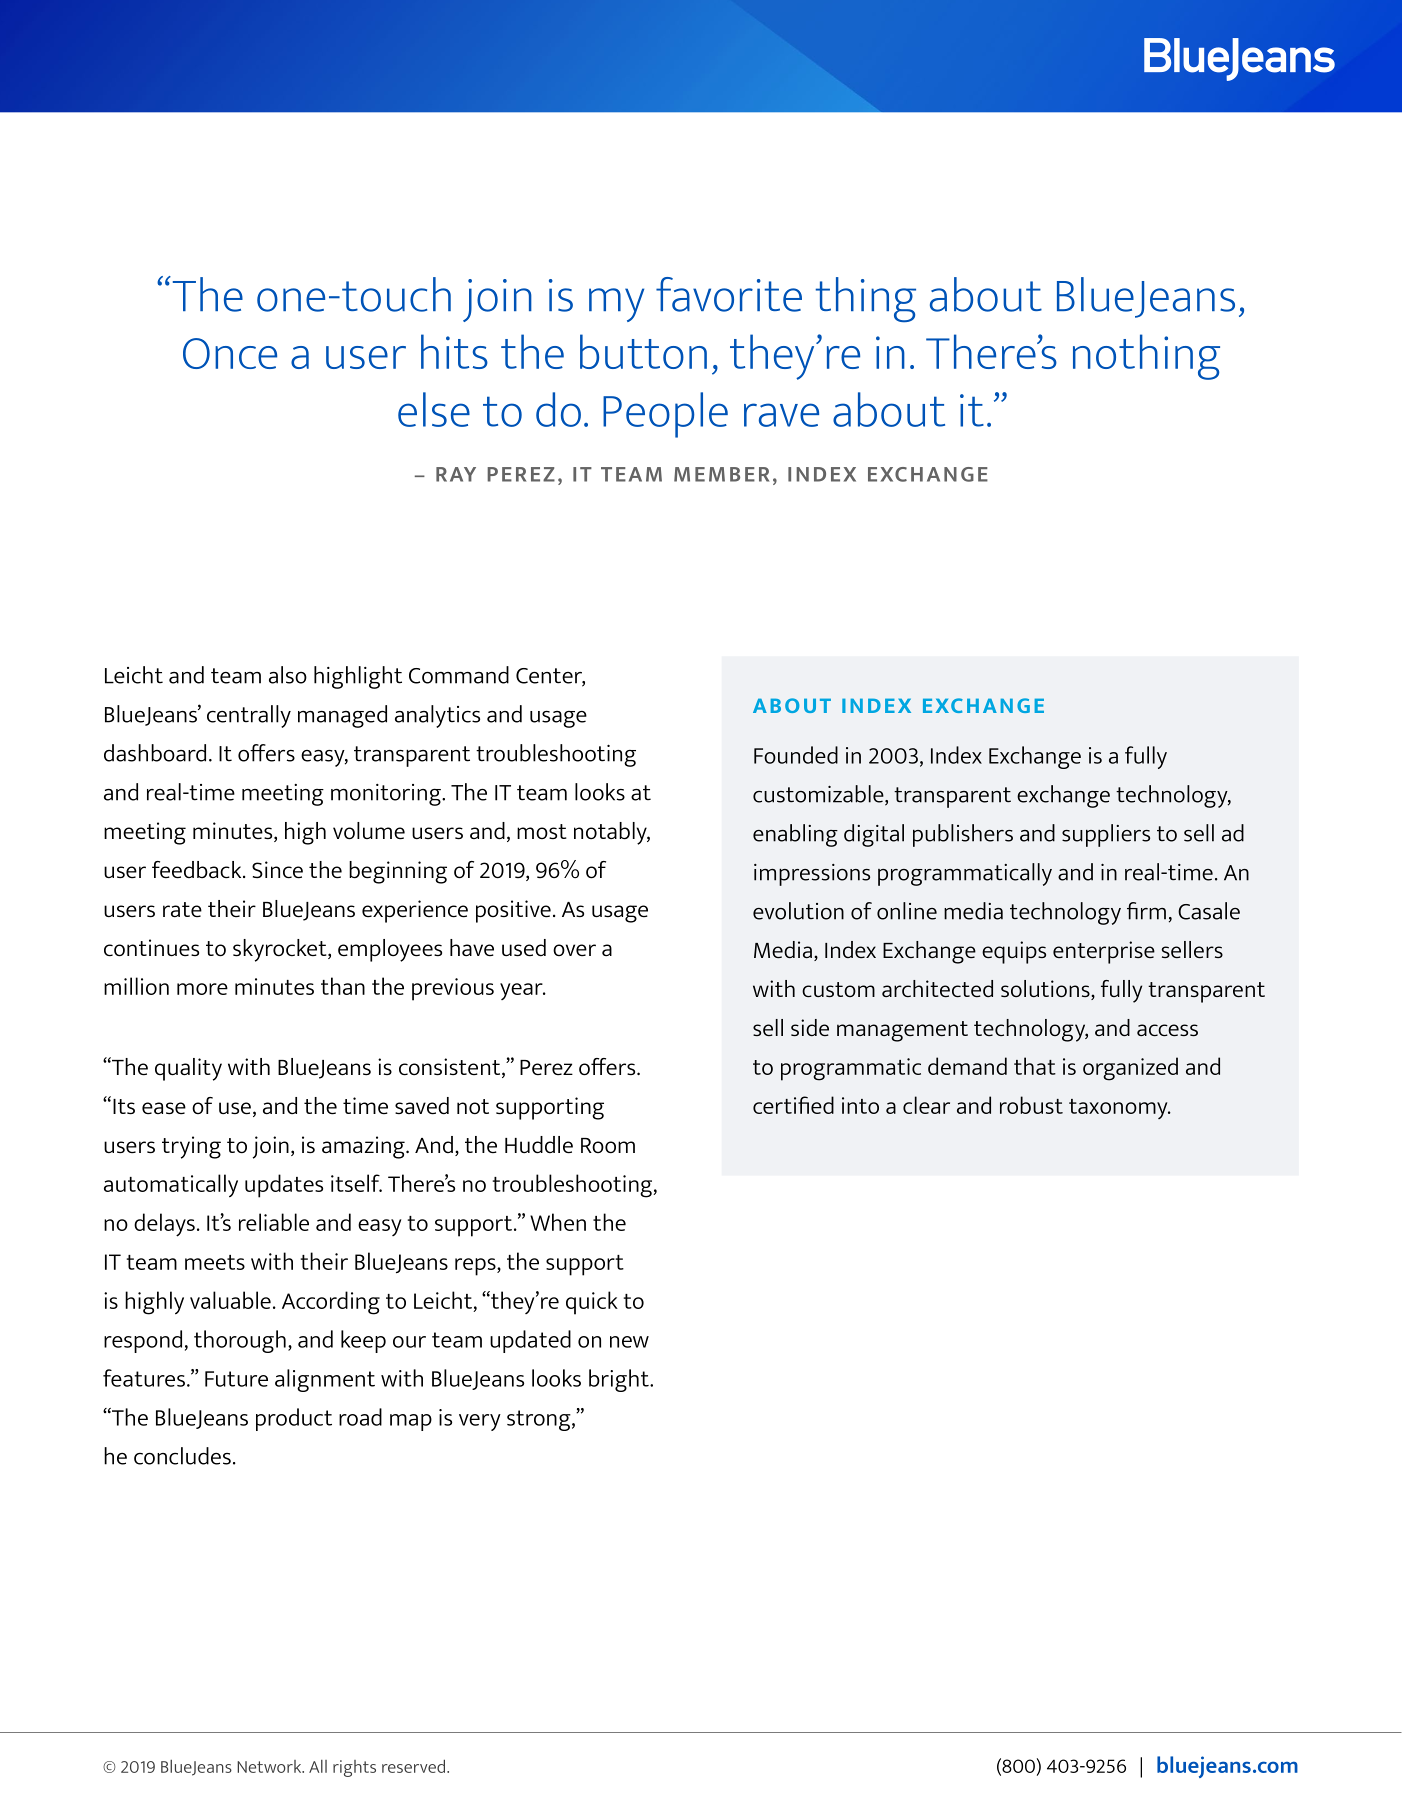  Describe the element at coordinates (729, 294) in the page. I see `favorite` at that location.
